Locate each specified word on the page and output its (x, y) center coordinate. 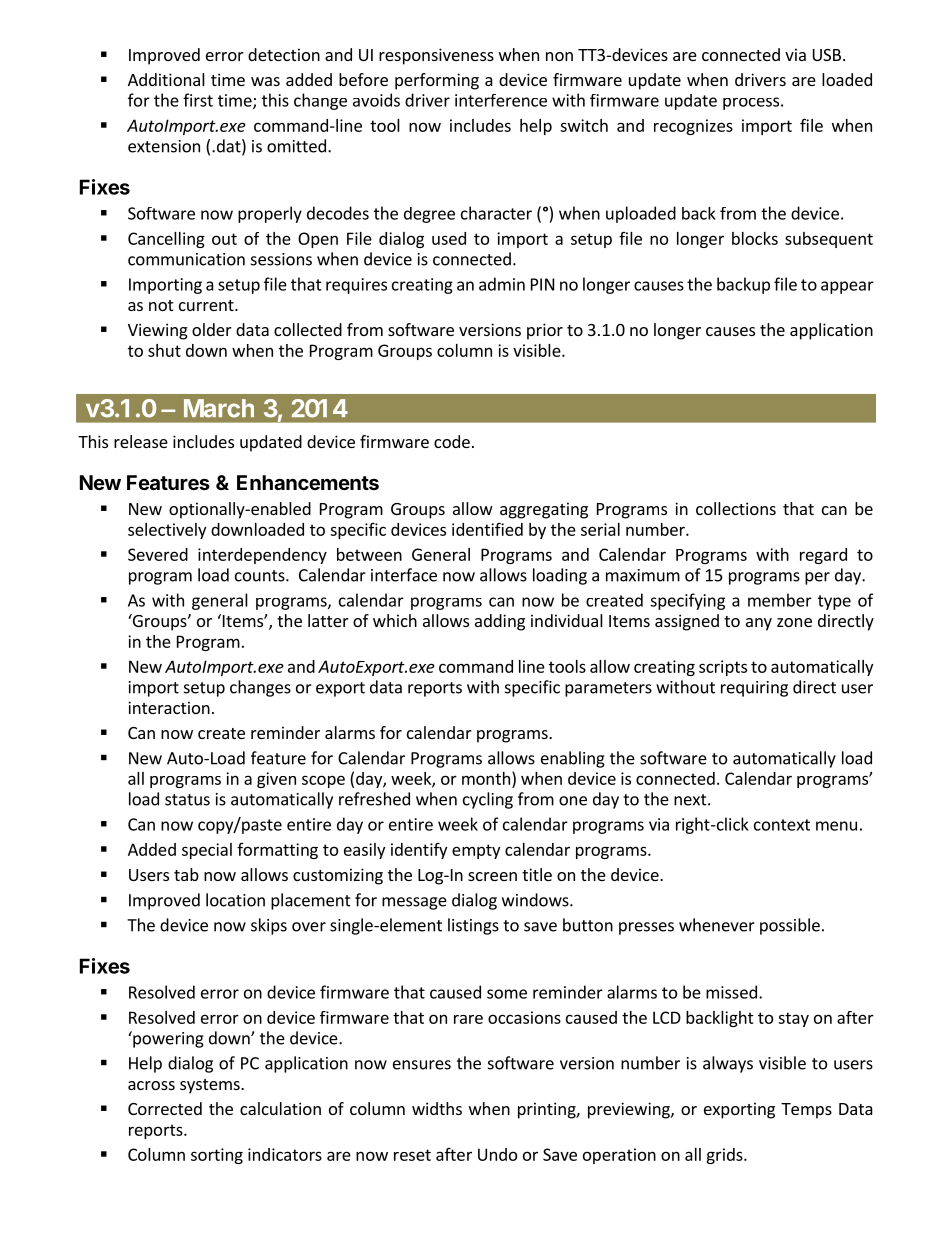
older (212, 329)
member (780, 600)
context (782, 825)
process (751, 103)
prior (545, 331)
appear (847, 287)
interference (501, 100)
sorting (217, 1156)
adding (500, 622)
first (198, 100)
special (207, 851)
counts (261, 576)
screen (492, 876)
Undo (497, 1154)
